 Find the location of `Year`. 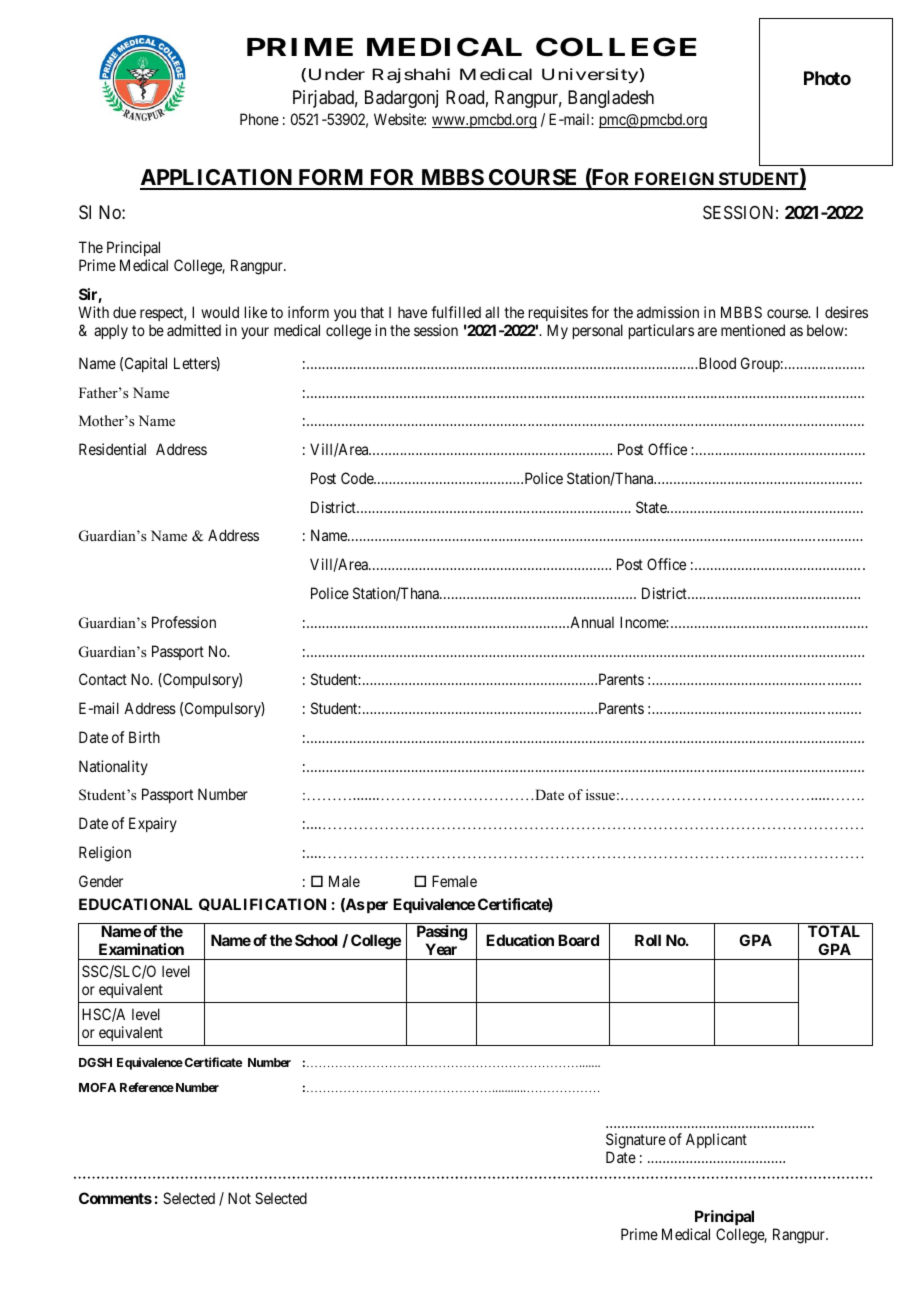

Year is located at coordinates (441, 949).
